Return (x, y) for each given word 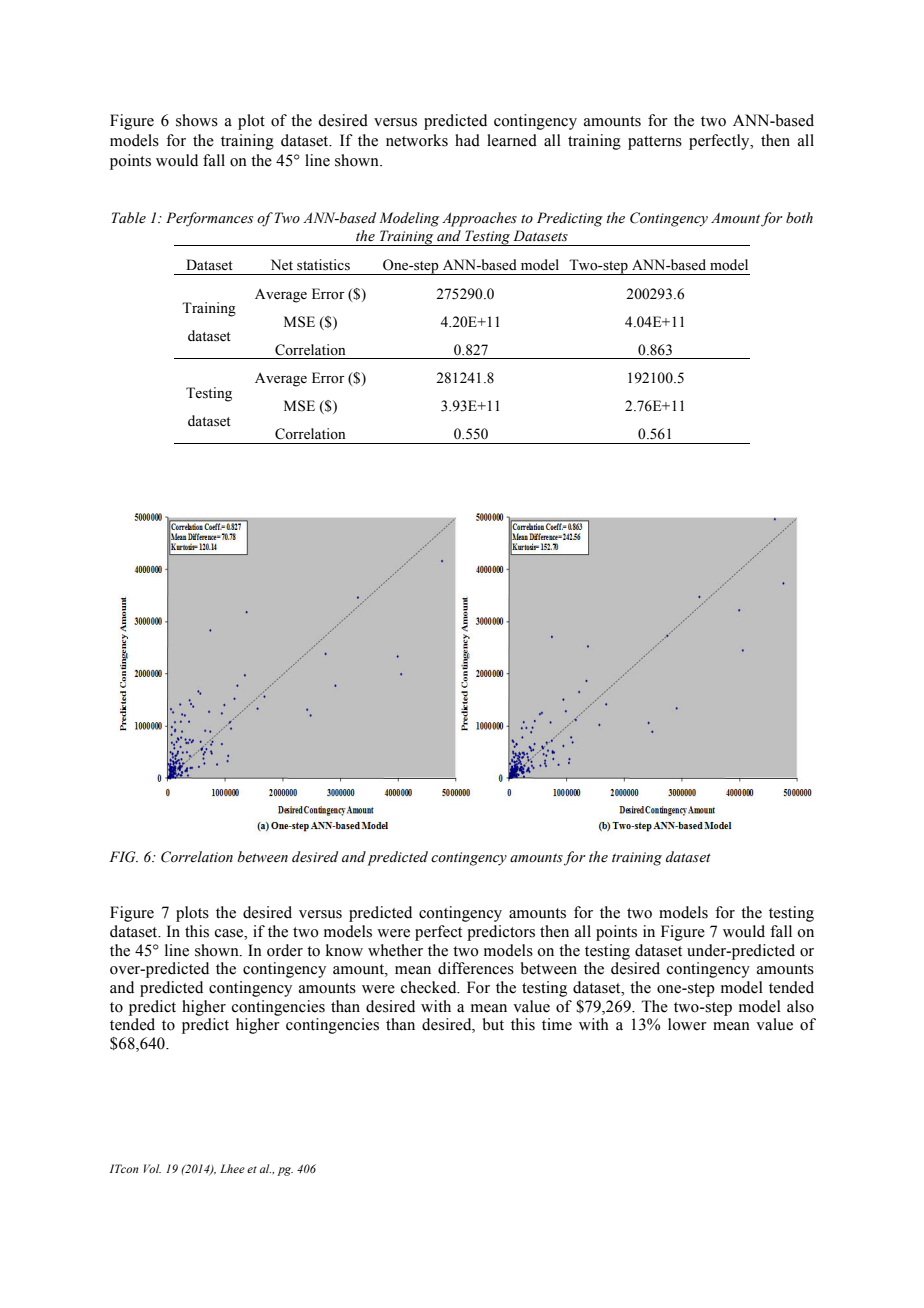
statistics (323, 265)
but (493, 1024)
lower (687, 1024)
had (467, 140)
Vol (152, 1168)
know (344, 950)
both (799, 218)
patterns (655, 143)
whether (395, 950)
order (285, 950)
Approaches (479, 219)
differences (476, 968)
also (800, 1006)
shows (197, 120)
